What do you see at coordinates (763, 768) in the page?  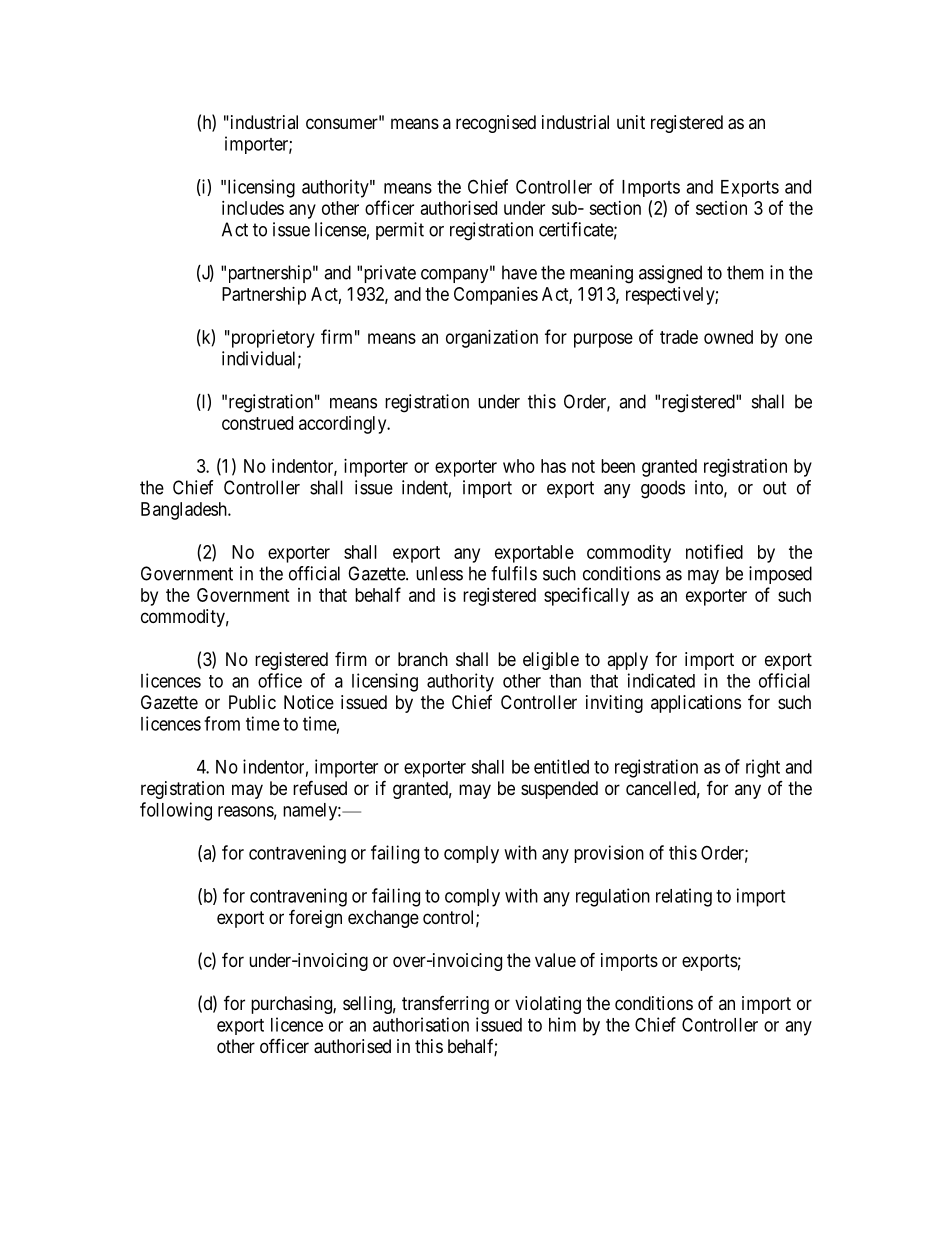 I see `right` at bounding box center [763, 768].
